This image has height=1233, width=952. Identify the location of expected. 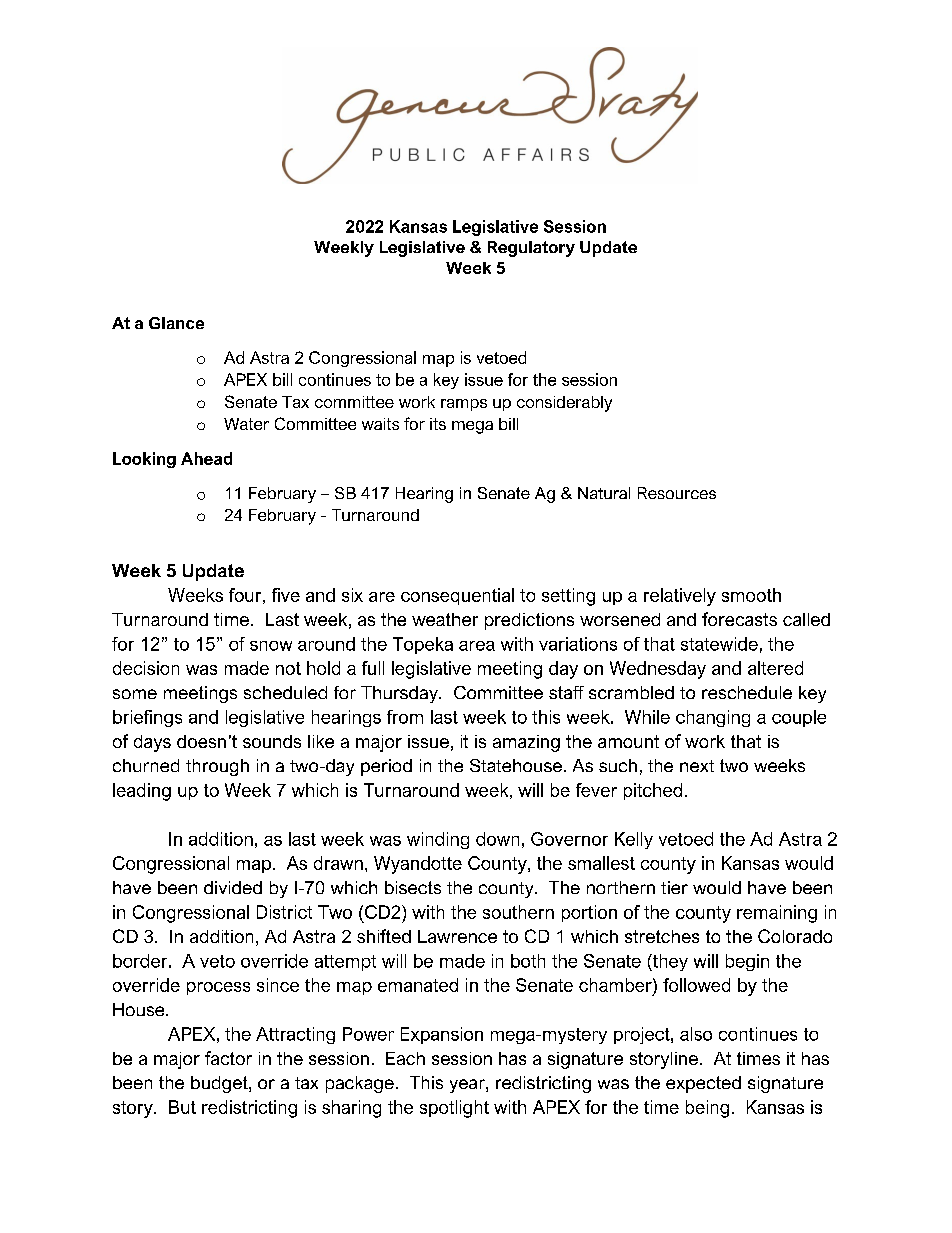
(703, 1084).
